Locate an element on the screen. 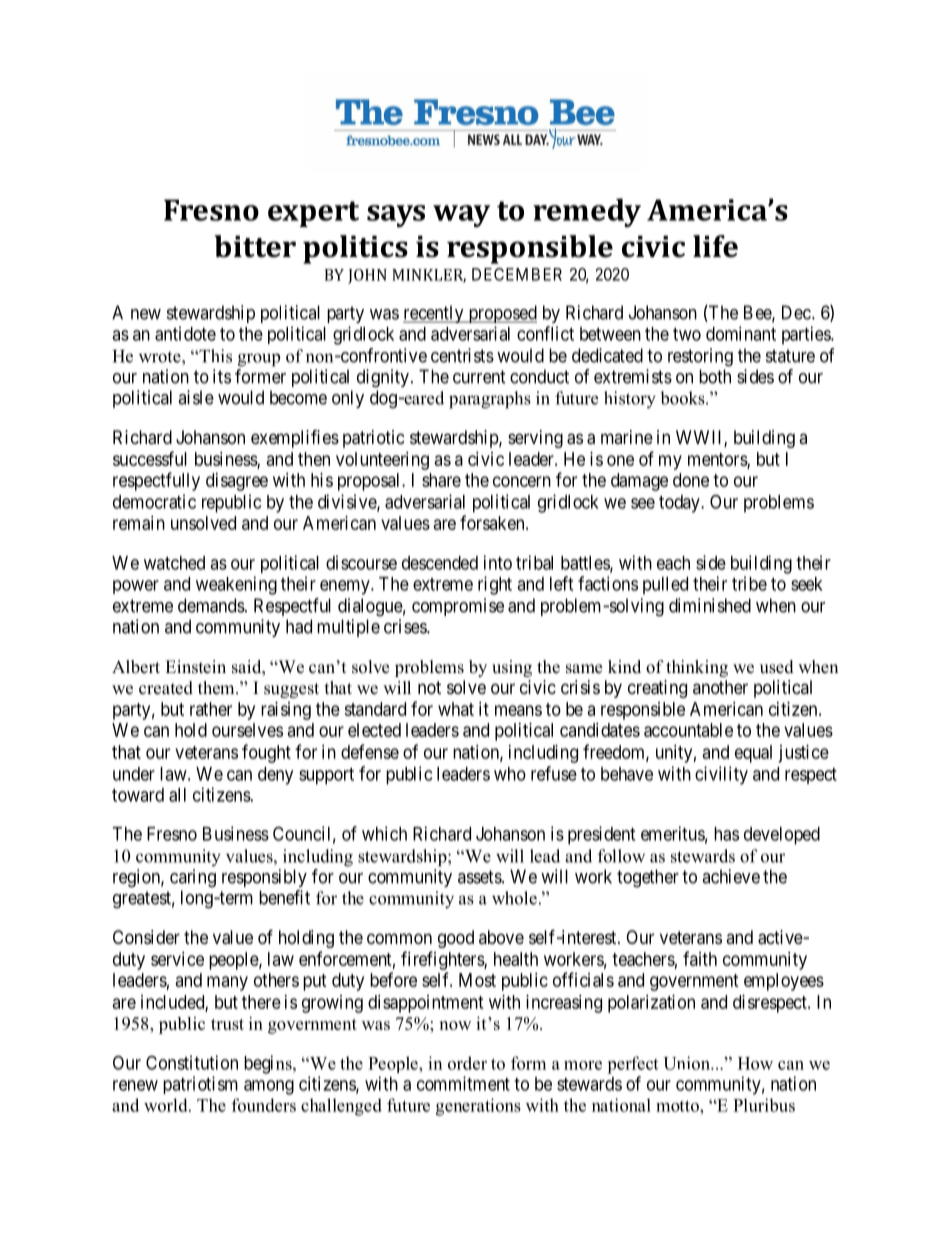 Image resolution: width=952 pixels, height=1233 pixels. way is located at coordinates (461, 216).
